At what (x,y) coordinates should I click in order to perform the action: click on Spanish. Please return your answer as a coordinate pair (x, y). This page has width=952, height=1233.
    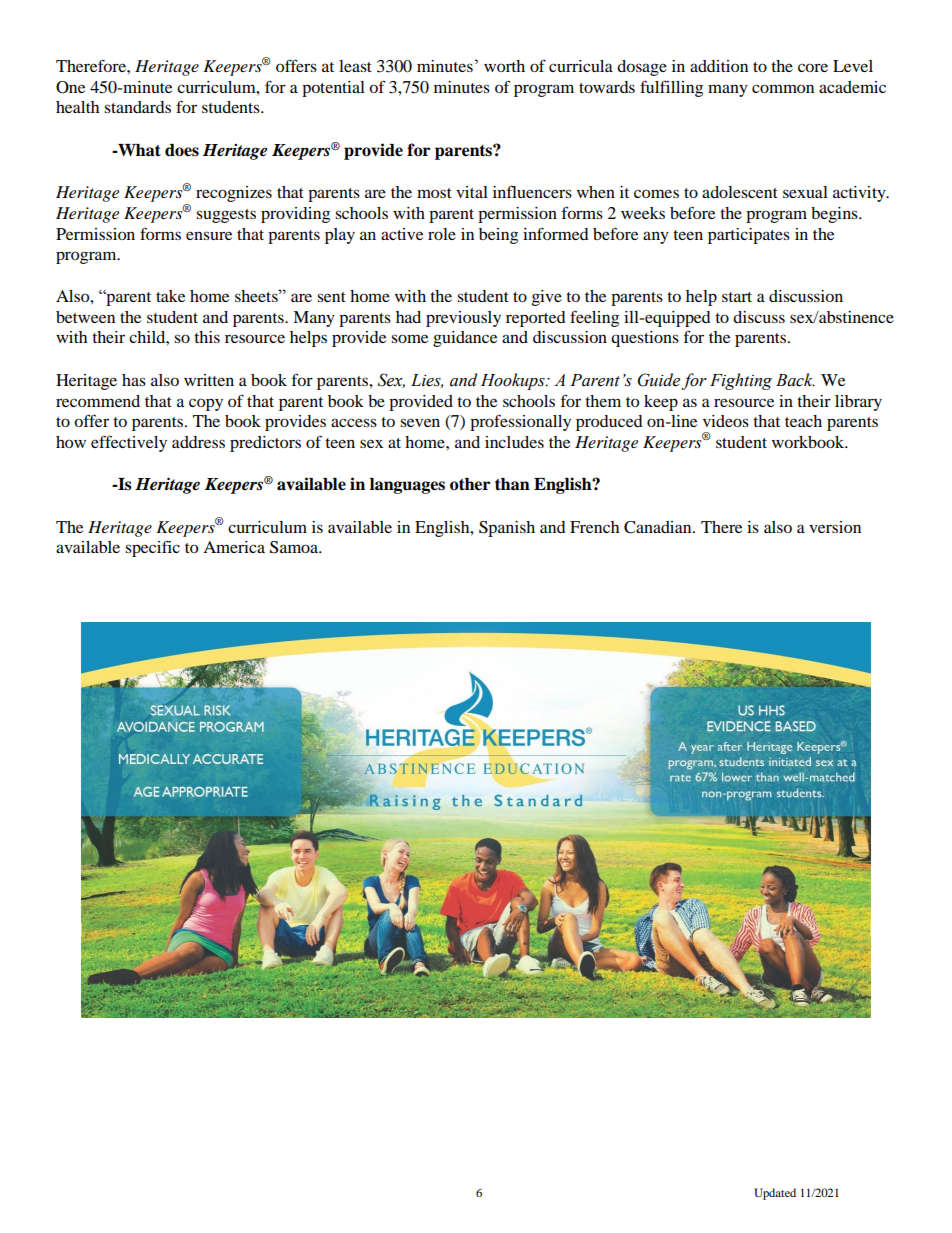
    Looking at the image, I should click on (507, 529).
